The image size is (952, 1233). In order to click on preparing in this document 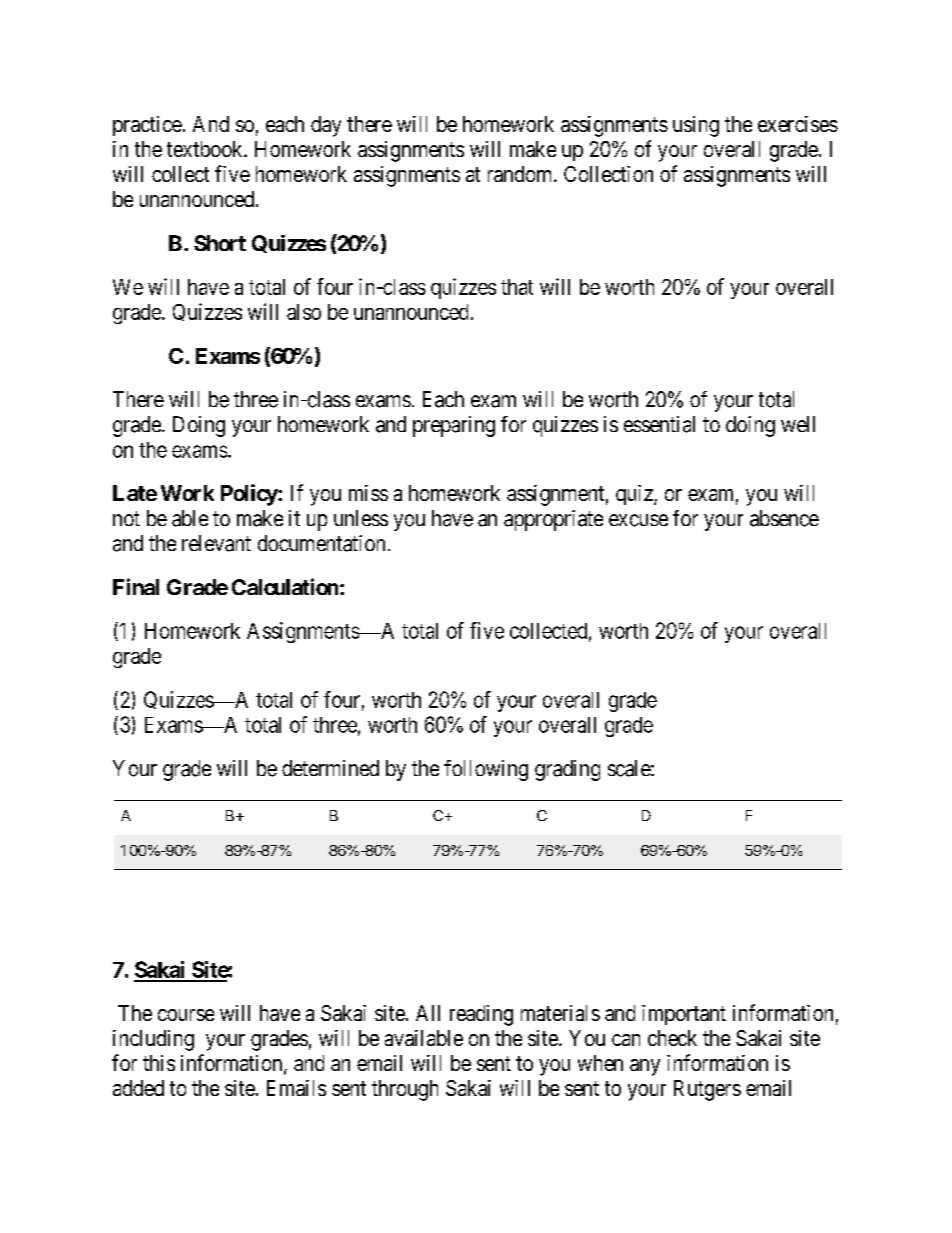, I will do `click(454, 426)`.
